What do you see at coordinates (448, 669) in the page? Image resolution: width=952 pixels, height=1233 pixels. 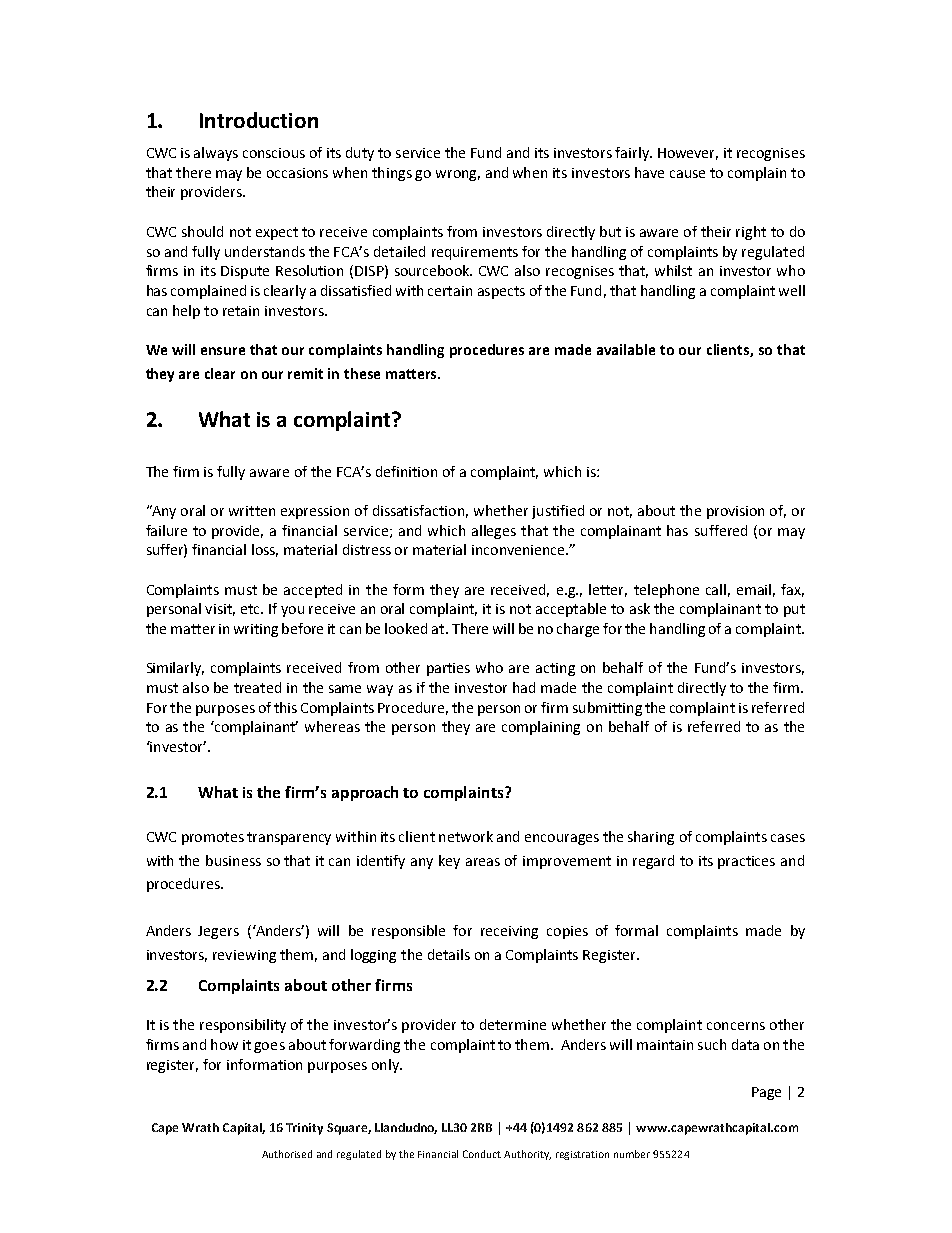 I see `parties` at bounding box center [448, 669].
